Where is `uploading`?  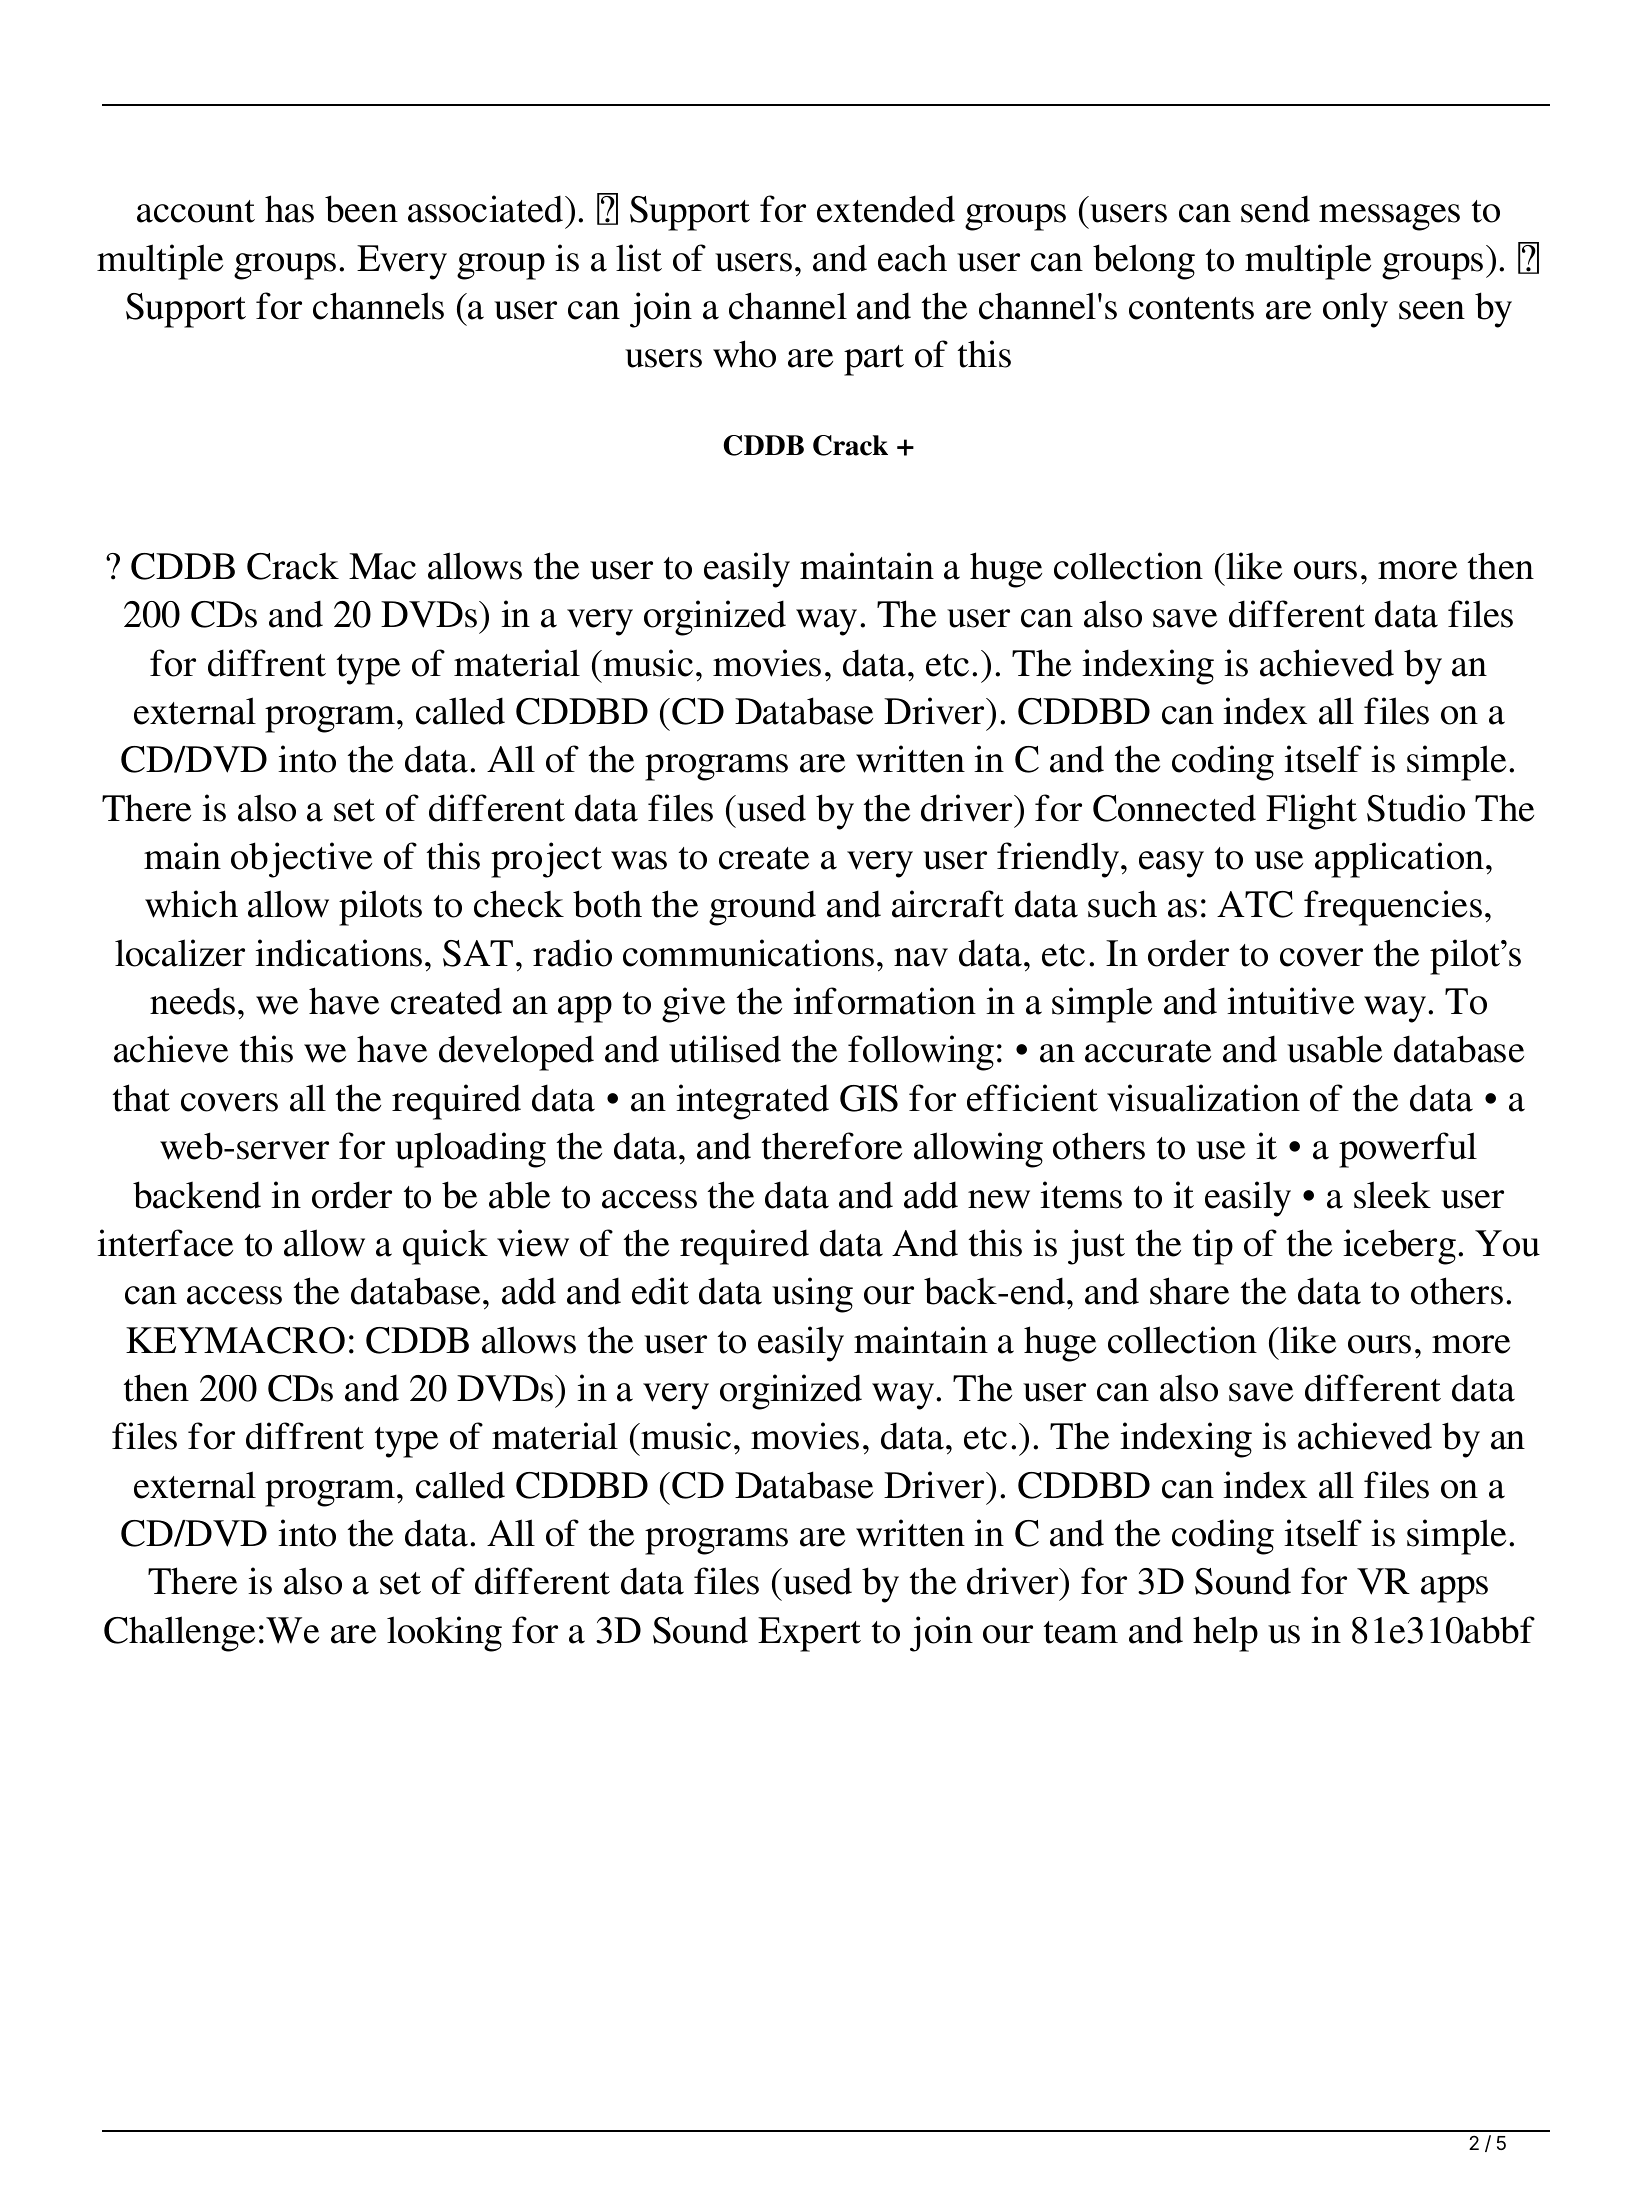 uploading is located at coordinates (470, 1150).
